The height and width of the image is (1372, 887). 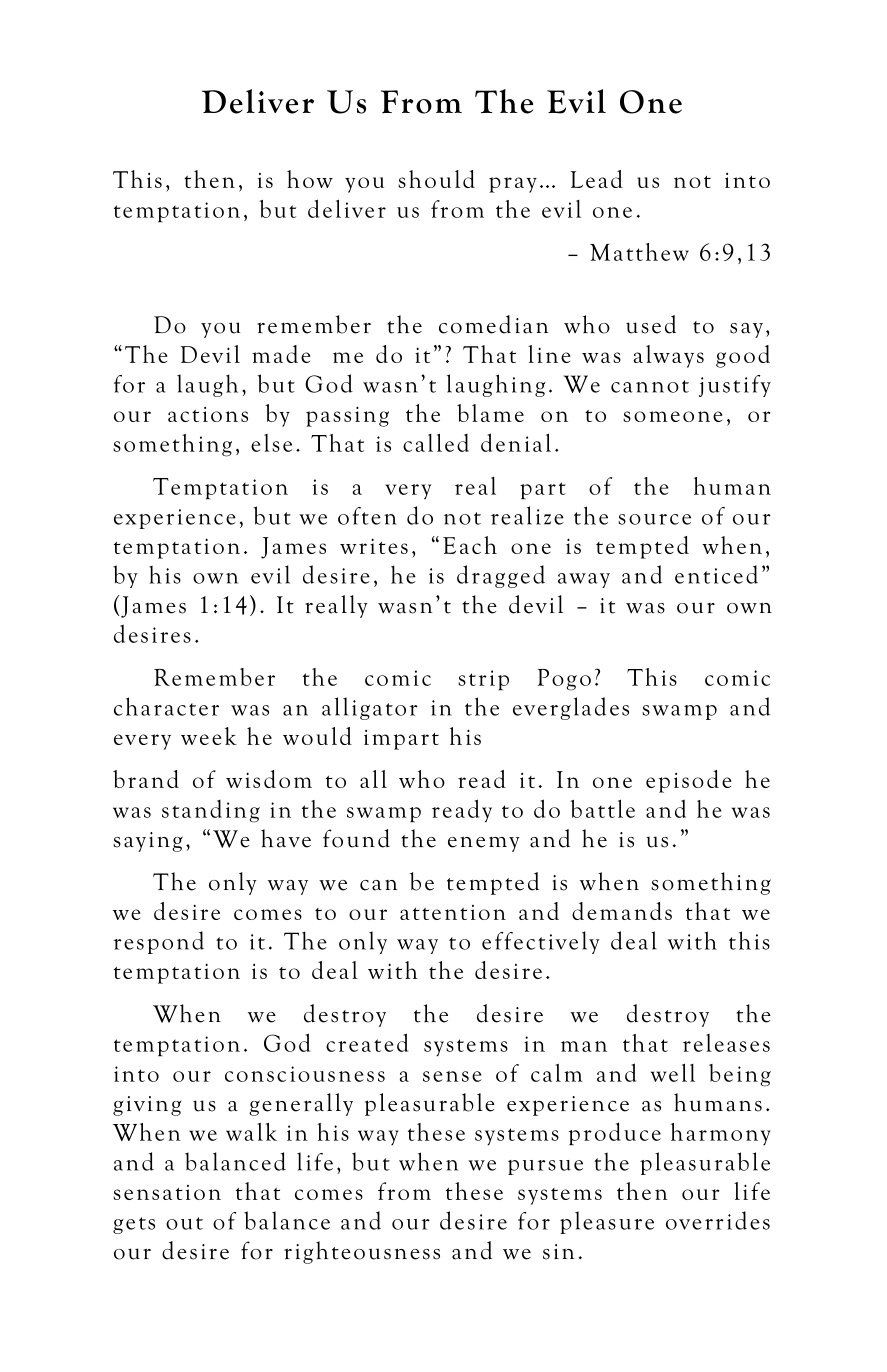 I want to click on Matthew, so click(x=639, y=252).
